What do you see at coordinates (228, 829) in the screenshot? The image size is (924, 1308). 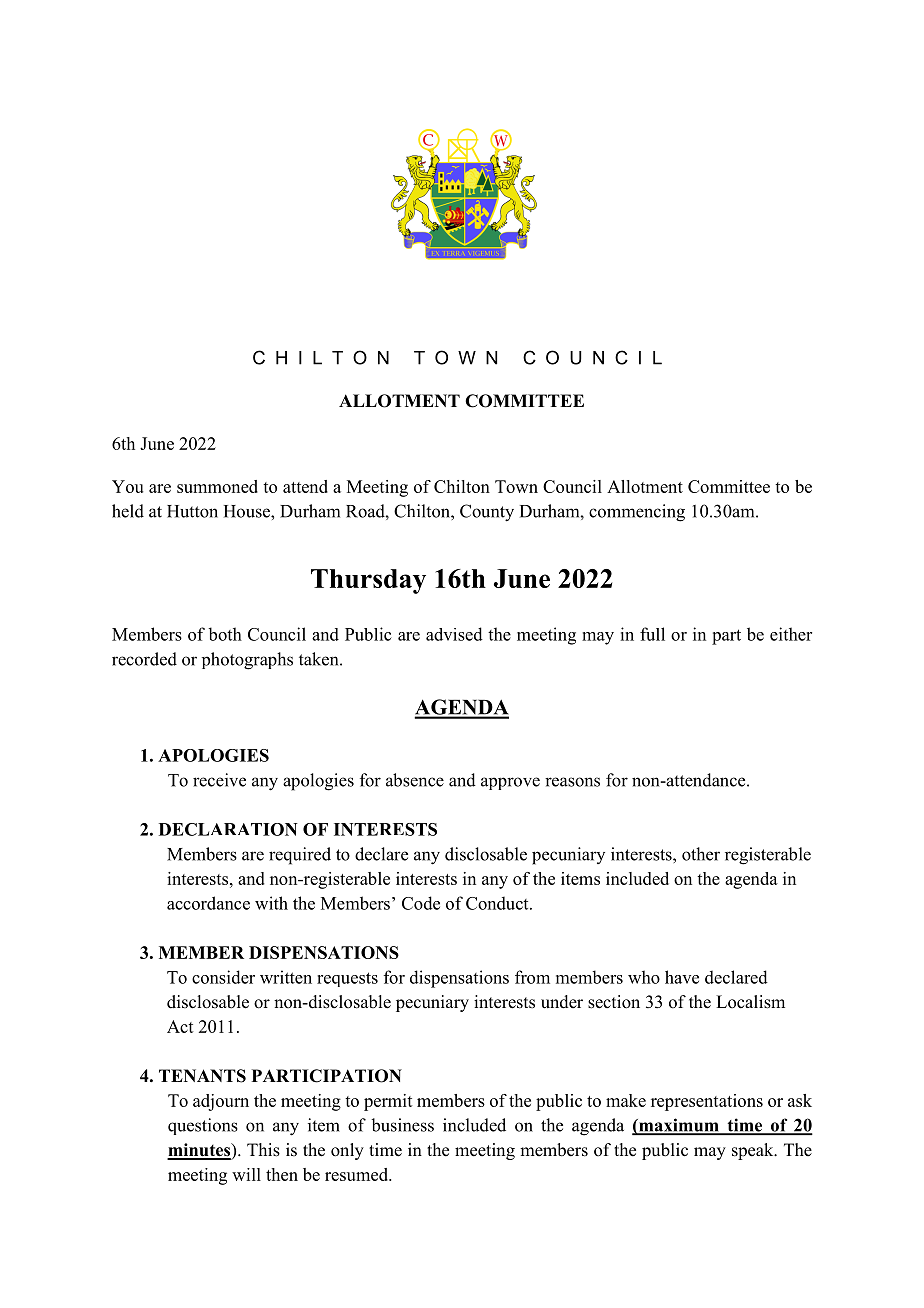 I see `DECLARATION` at bounding box center [228, 829].
